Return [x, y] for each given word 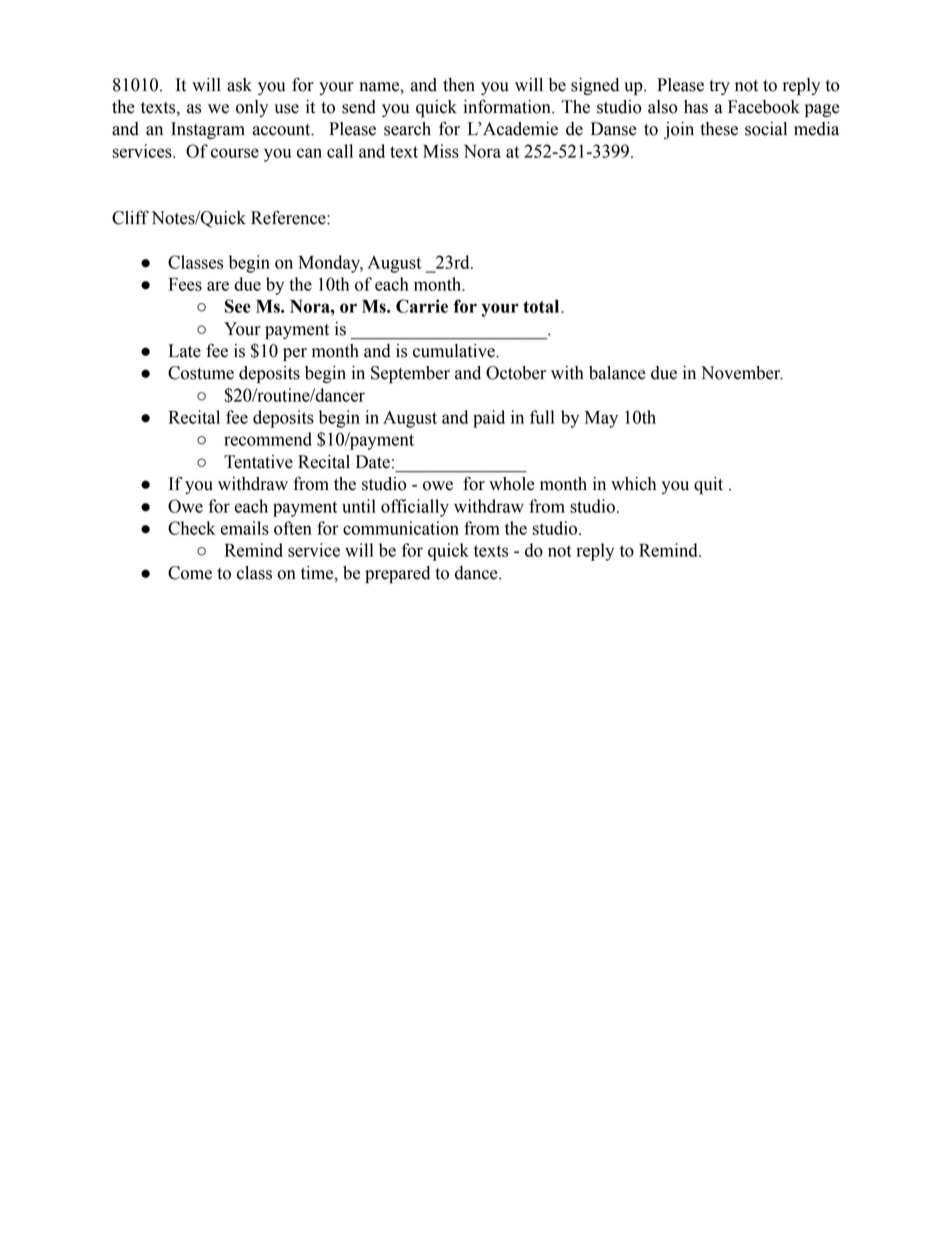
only [252, 108]
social [766, 129]
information [508, 106]
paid [489, 419]
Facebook [764, 107]
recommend [268, 439]
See [238, 306]
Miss [441, 151]
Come [190, 573]
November [742, 373]
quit [708, 485]
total [542, 306]
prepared [397, 574]
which [633, 484]
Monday [331, 264]
